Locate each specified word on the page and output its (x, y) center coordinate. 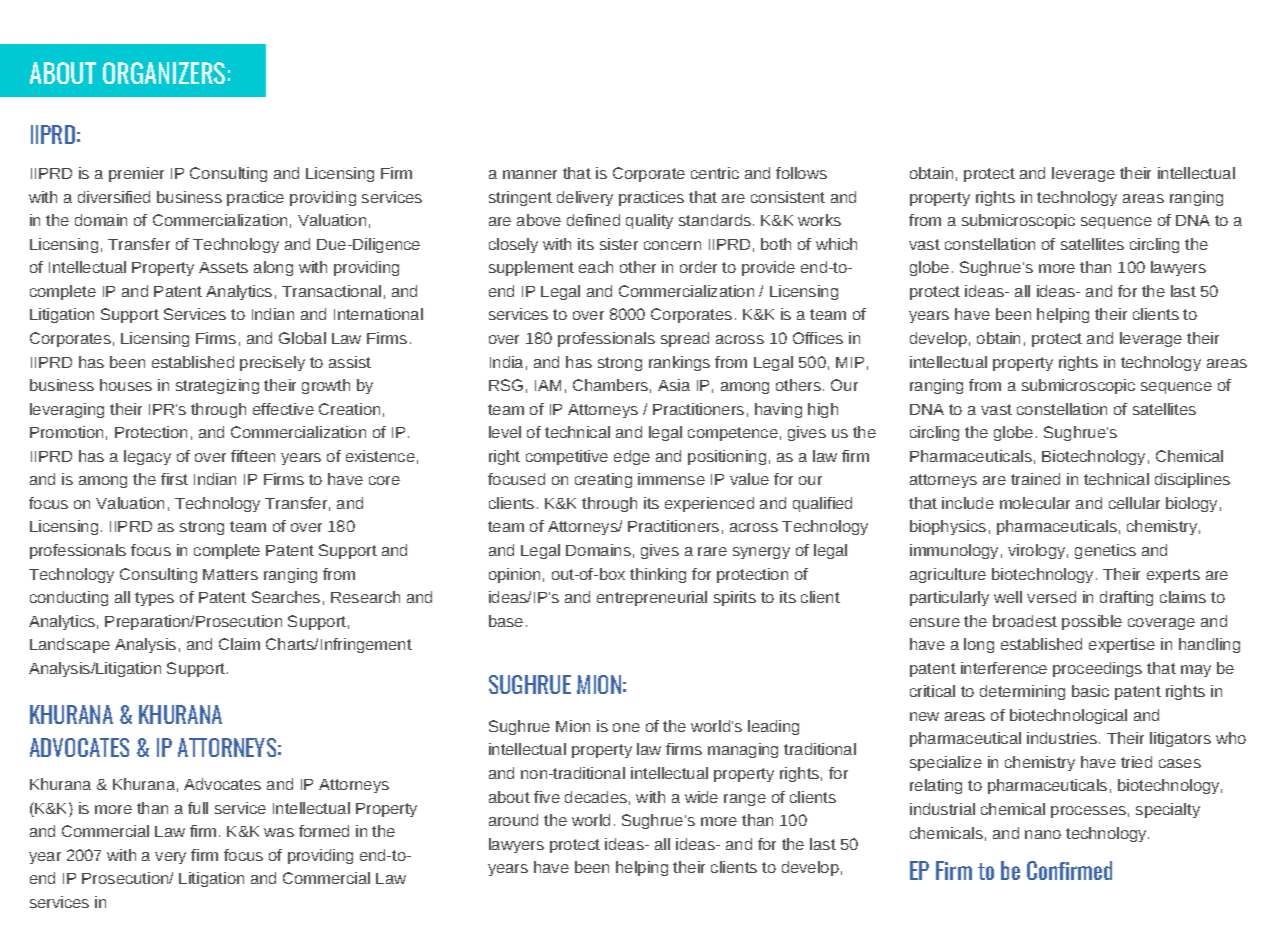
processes (1088, 812)
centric (715, 173)
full (198, 808)
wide (701, 797)
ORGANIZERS (164, 73)
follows (801, 173)
